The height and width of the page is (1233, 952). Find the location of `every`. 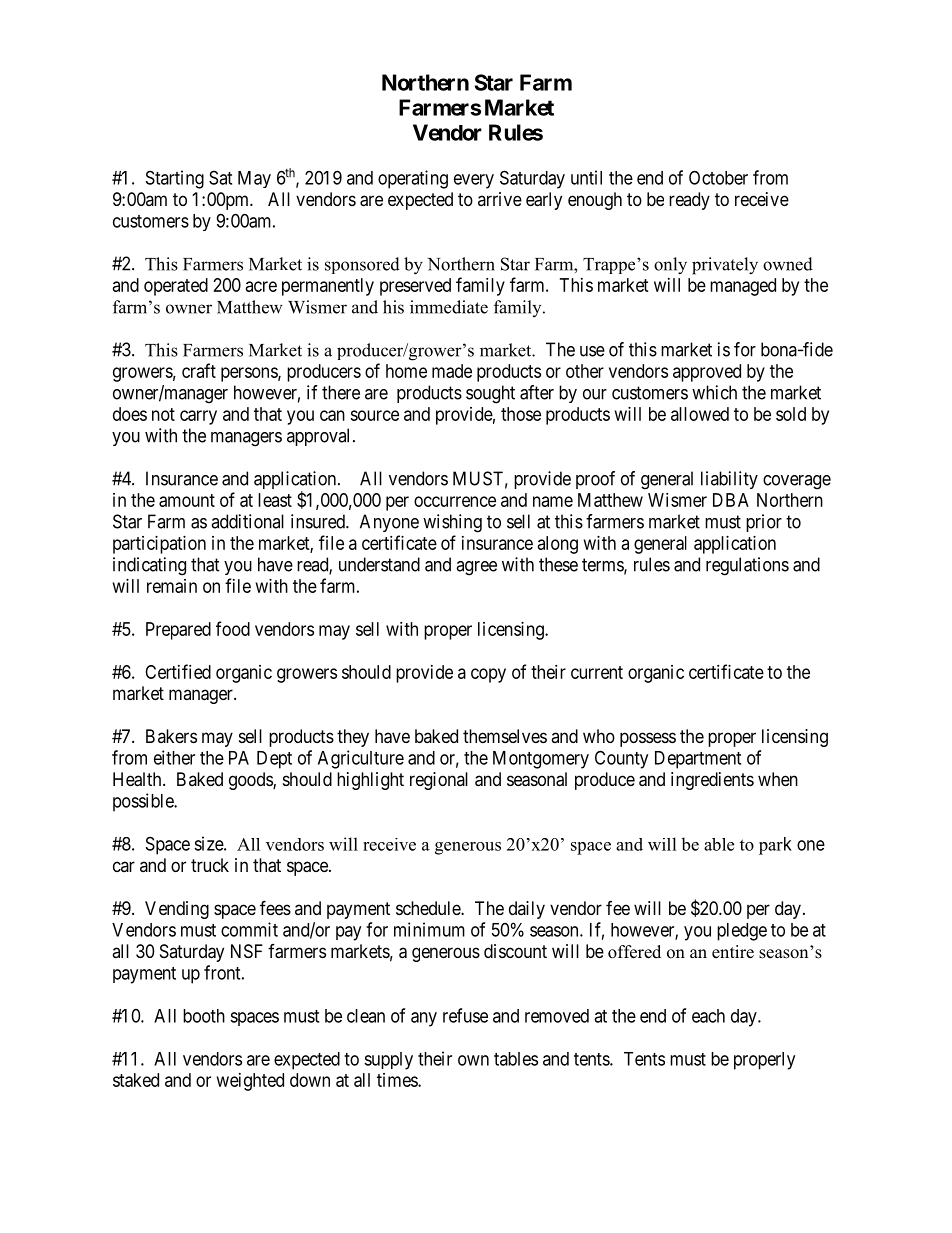

every is located at coordinates (474, 181).
